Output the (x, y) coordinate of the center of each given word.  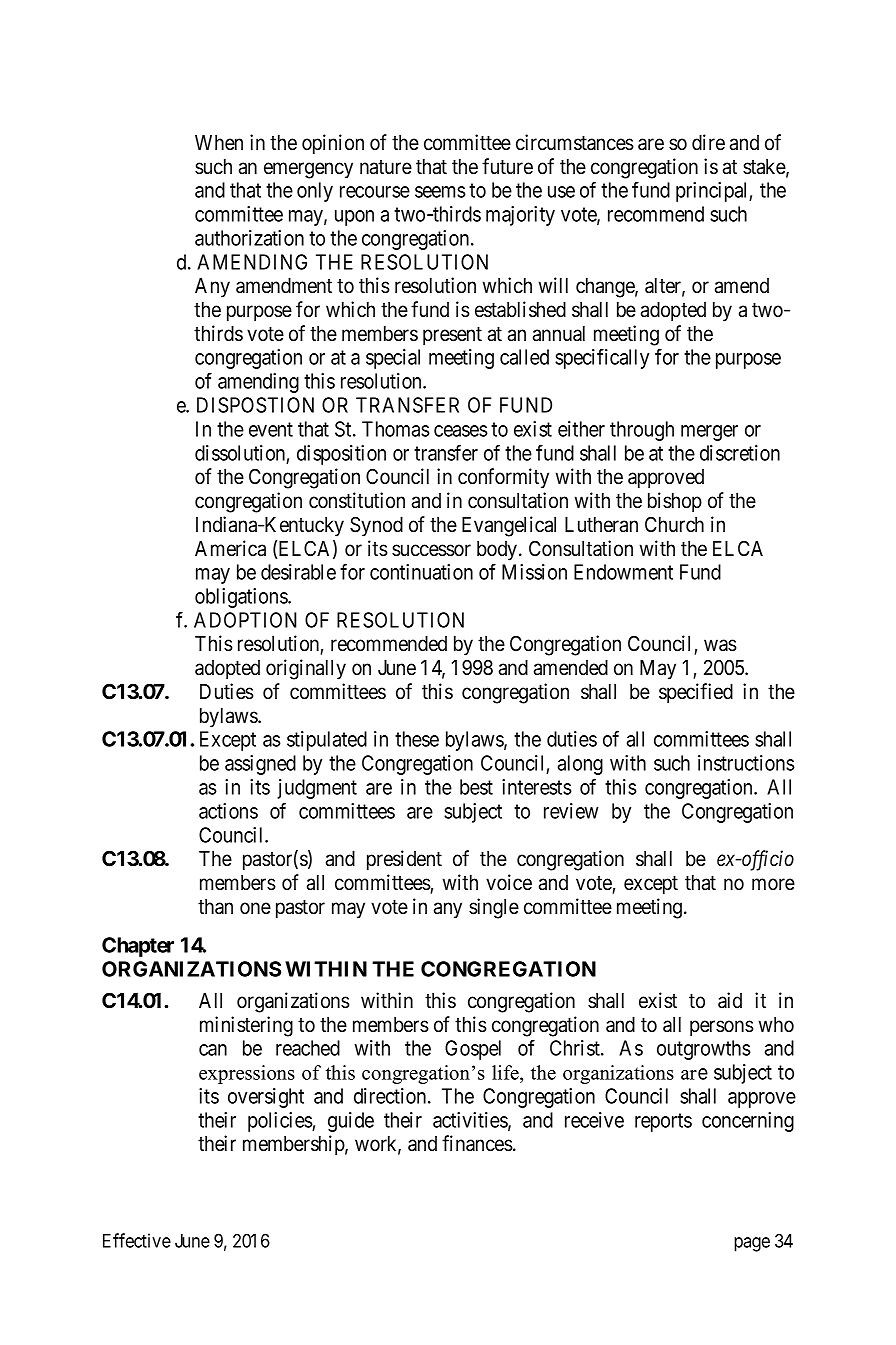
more (773, 884)
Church (674, 524)
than (215, 907)
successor (431, 550)
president (404, 860)
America (230, 548)
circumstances (575, 142)
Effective (137, 1240)
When (219, 142)
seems (440, 192)
